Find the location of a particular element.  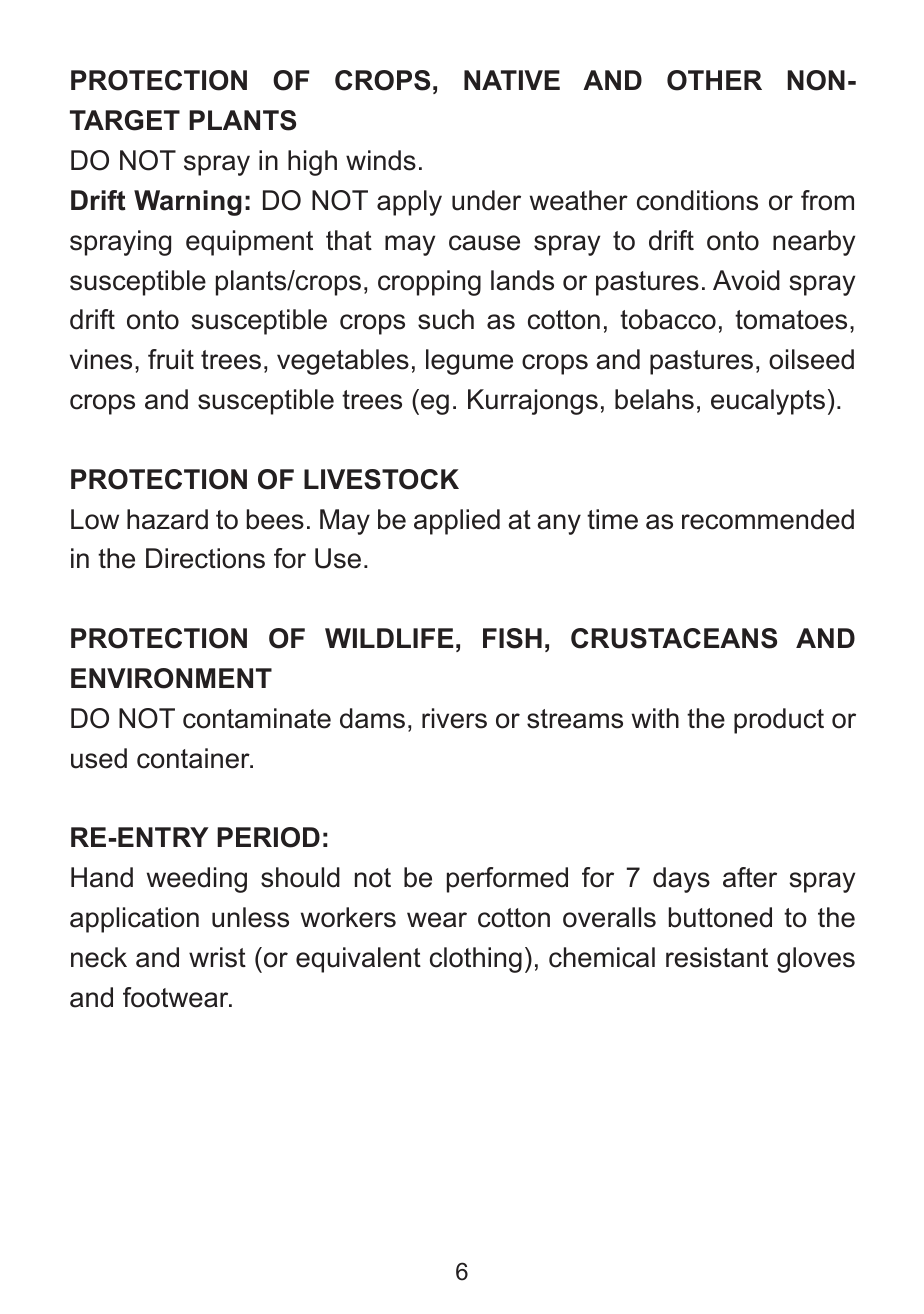

recommended is located at coordinates (768, 519).
